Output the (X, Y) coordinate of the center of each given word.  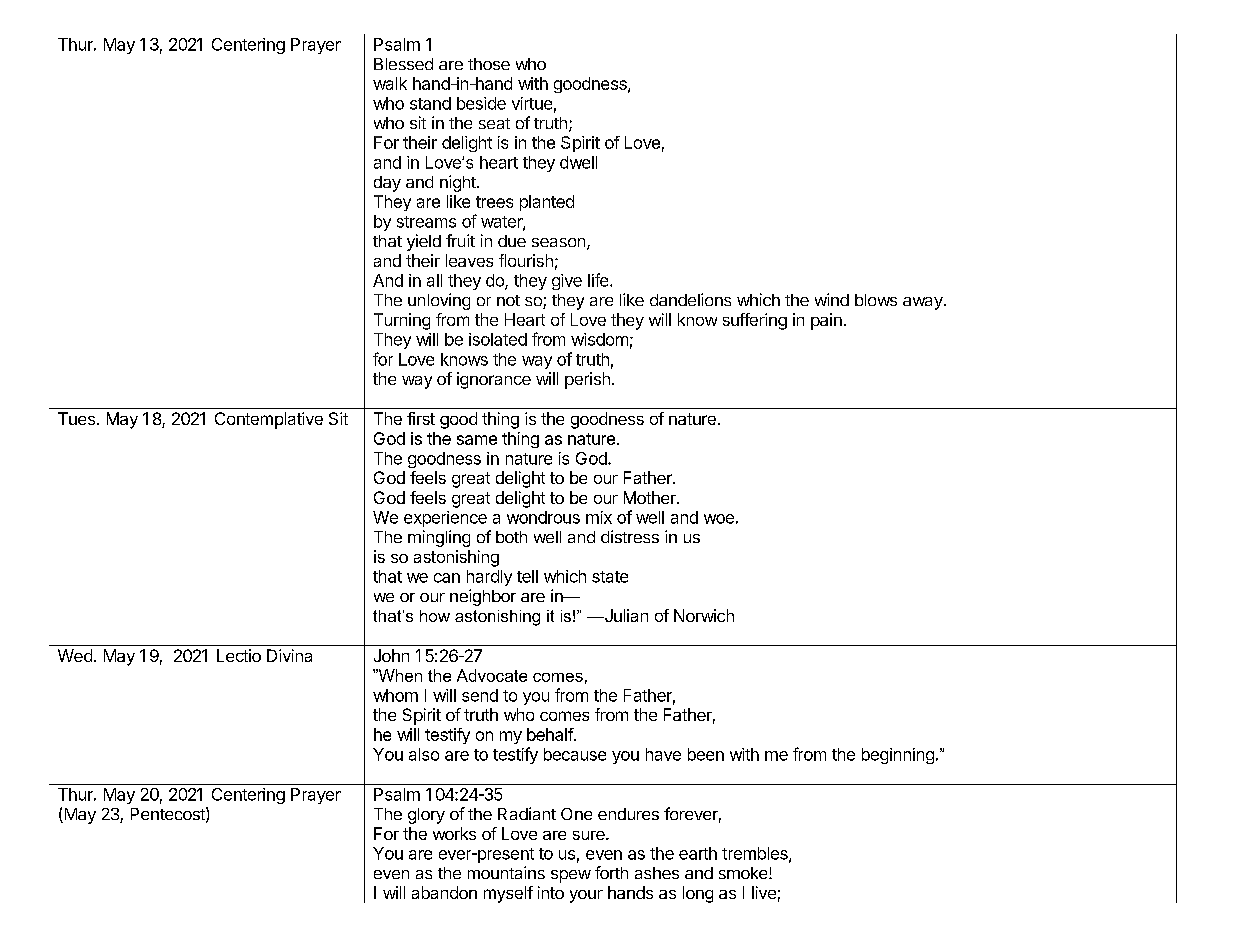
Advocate (492, 675)
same (477, 440)
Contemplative (269, 420)
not (508, 300)
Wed (75, 655)
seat (494, 123)
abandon (444, 892)
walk (390, 83)
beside (481, 103)
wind (832, 299)
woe (719, 519)
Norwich (704, 615)
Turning (402, 321)
